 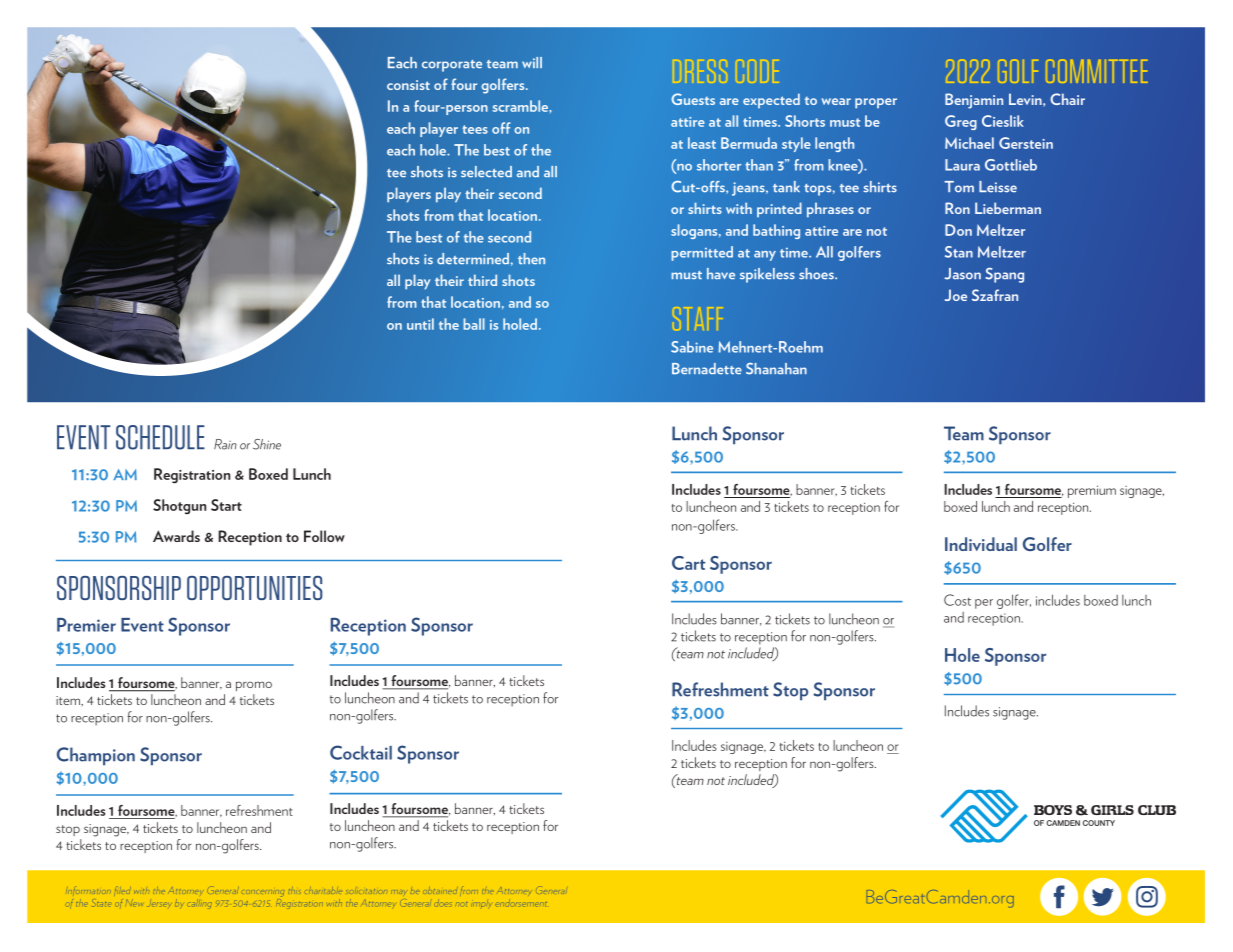 What do you see at coordinates (974, 101) in the screenshot?
I see `Benjamin` at bounding box center [974, 101].
